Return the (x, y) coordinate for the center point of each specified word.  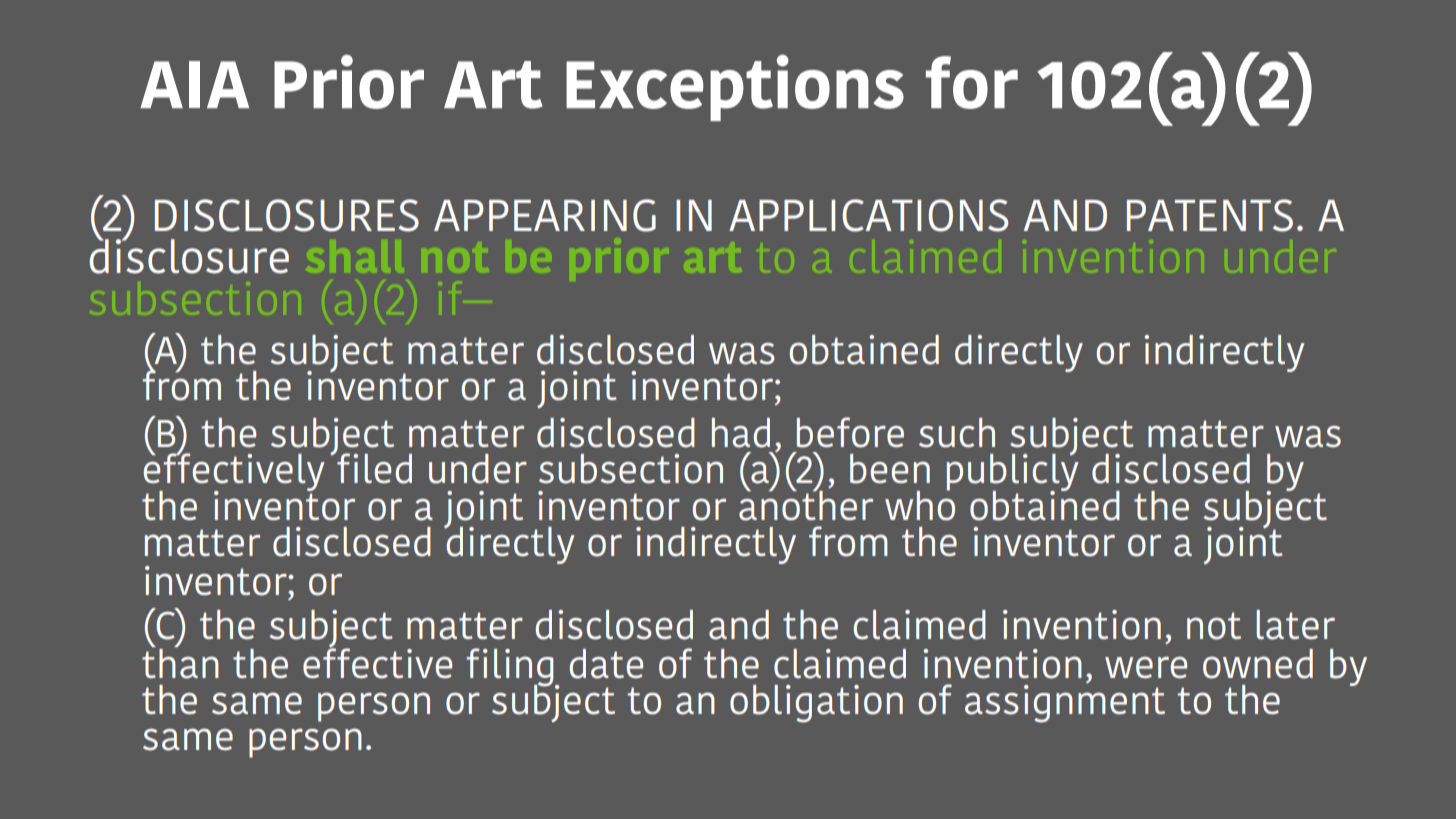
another (806, 504)
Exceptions (735, 88)
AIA (194, 84)
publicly (1013, 473)
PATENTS (1210, 215)
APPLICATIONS (868, 215)
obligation (816, 704)
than (180, 662)
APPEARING (545, 215)
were (1146, 667)
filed (373, 467)
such (957, 433)
